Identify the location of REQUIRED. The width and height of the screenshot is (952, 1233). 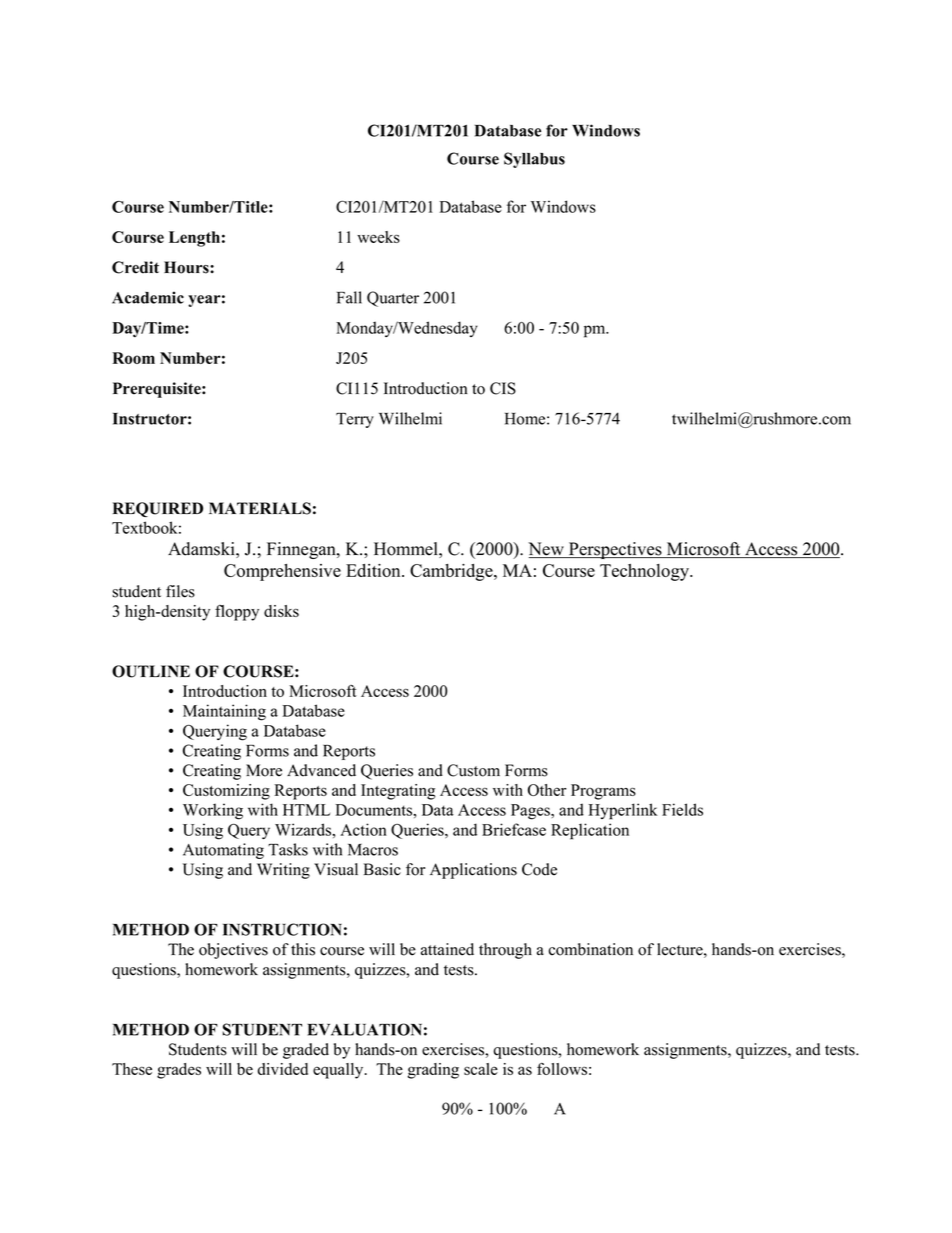
(158, 509).
